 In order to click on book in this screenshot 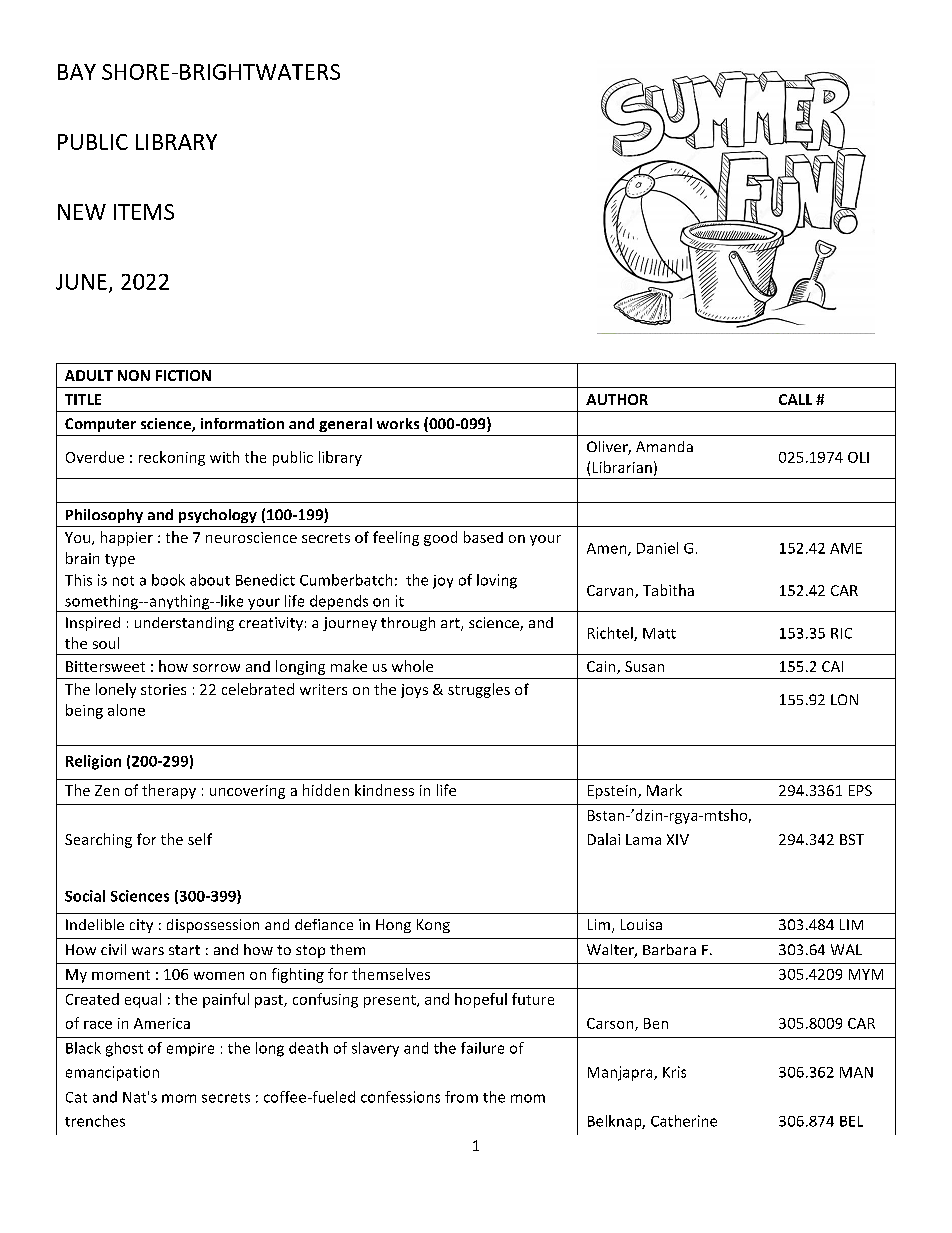, I will do `click(168, 580)`.
